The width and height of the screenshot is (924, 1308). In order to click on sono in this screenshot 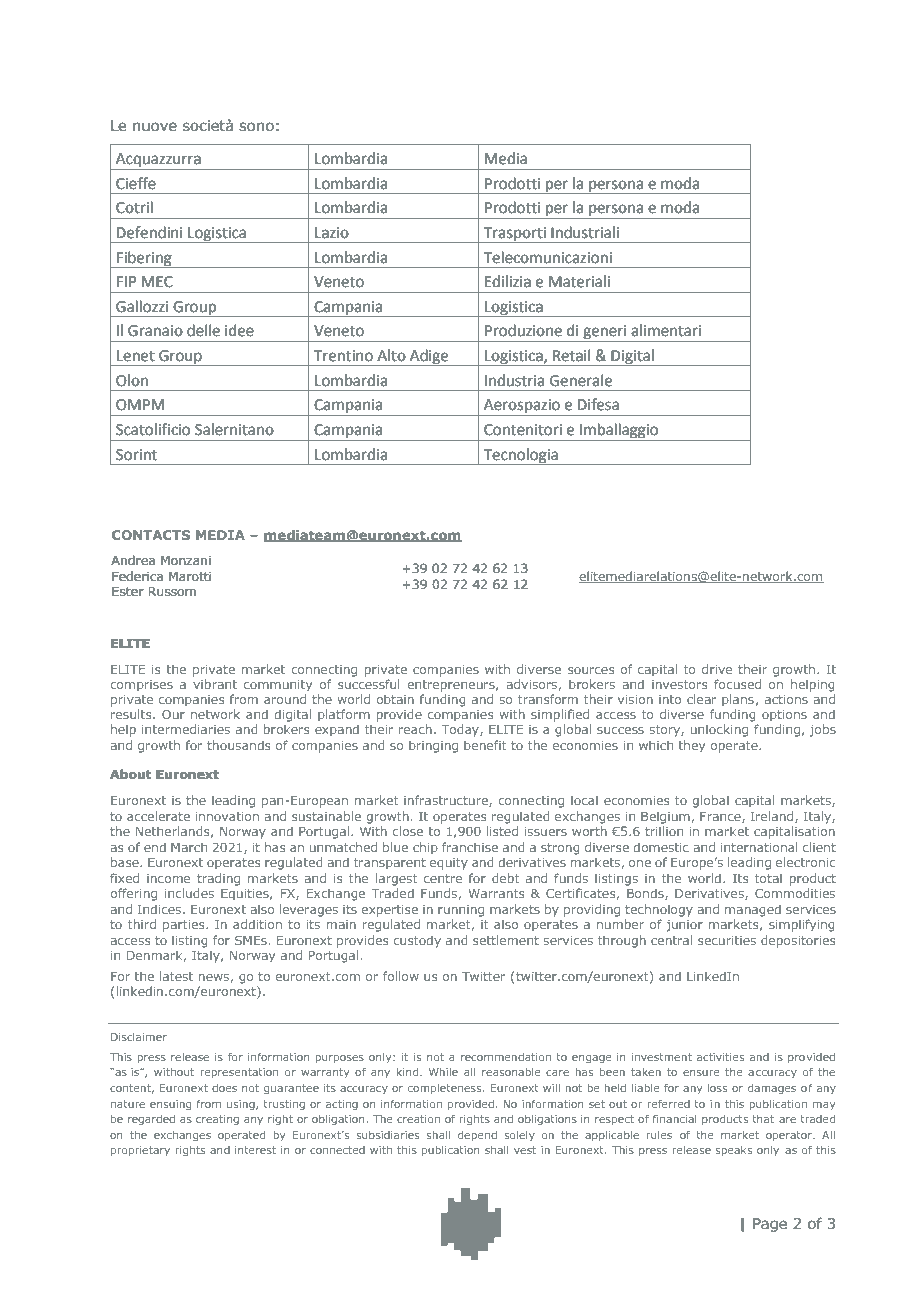, I will do `click(256, 127)`.
